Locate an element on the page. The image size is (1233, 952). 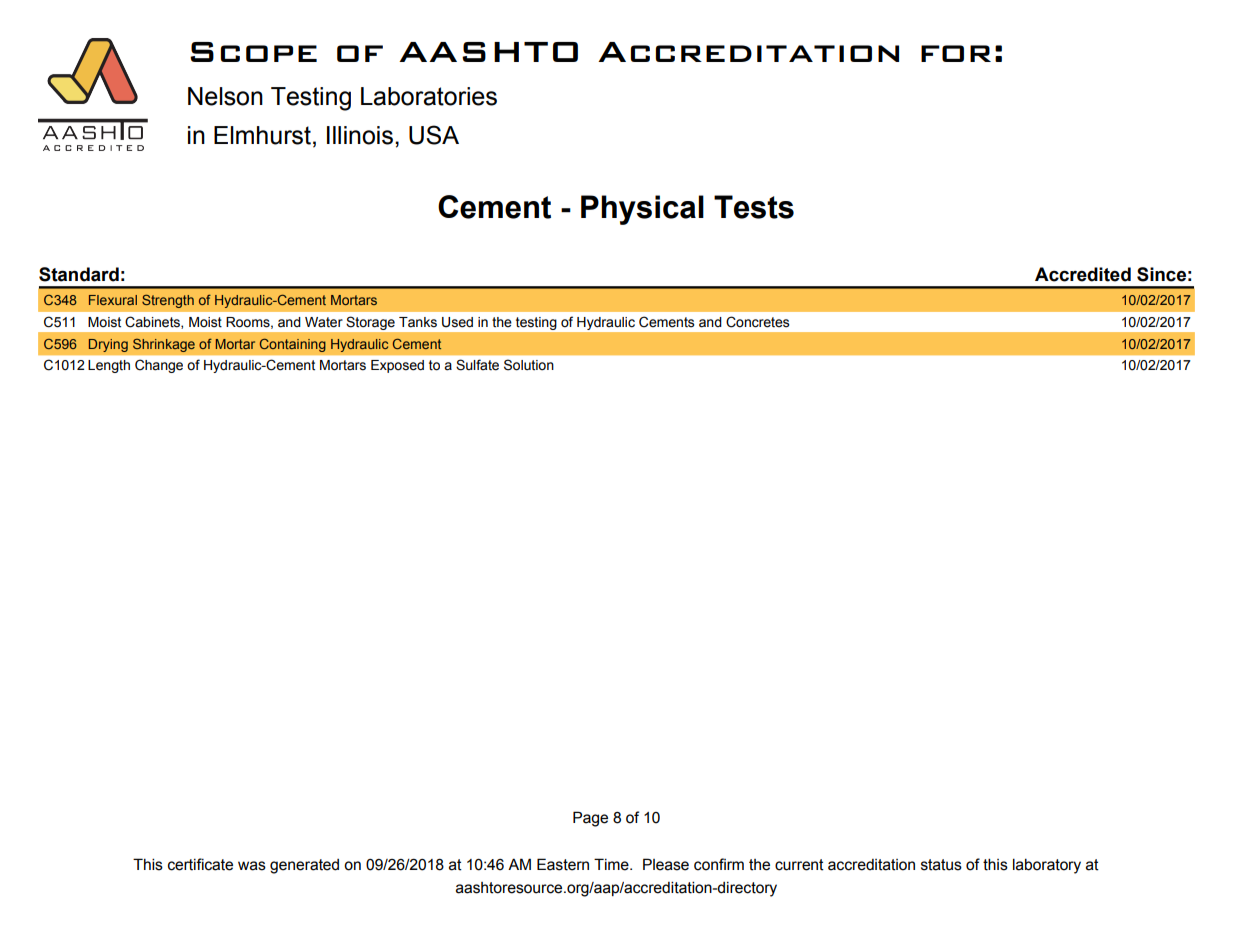
Nelson is located at coordinates (225, 96).
